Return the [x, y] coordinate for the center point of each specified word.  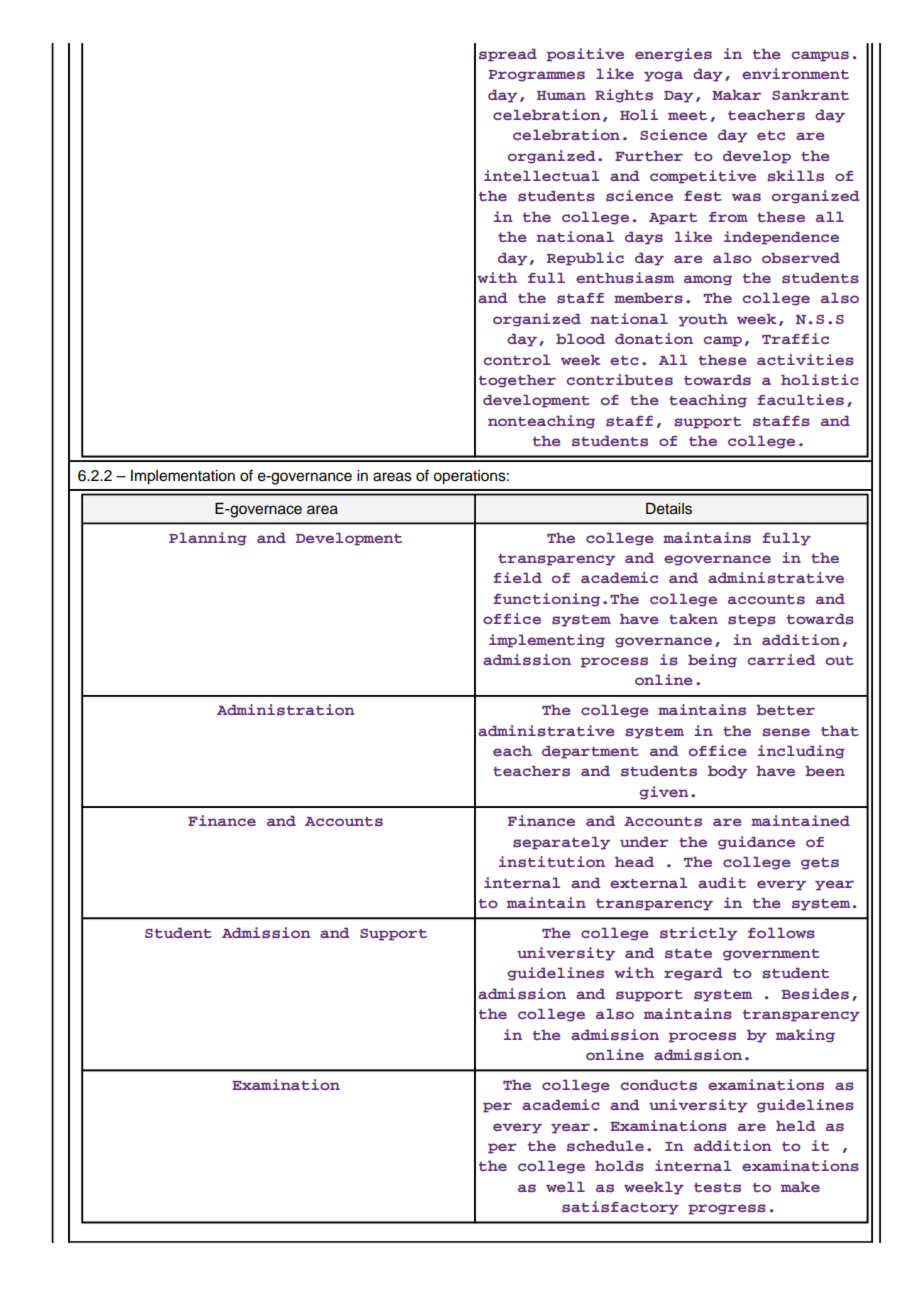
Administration [286, 709]
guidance [756, 843]
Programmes [536, 76]
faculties [800, 399]
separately [561, 843]
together [517, 381]
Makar [736, 95]
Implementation [183, 477]
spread [508, 55]
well [565, 1187]
